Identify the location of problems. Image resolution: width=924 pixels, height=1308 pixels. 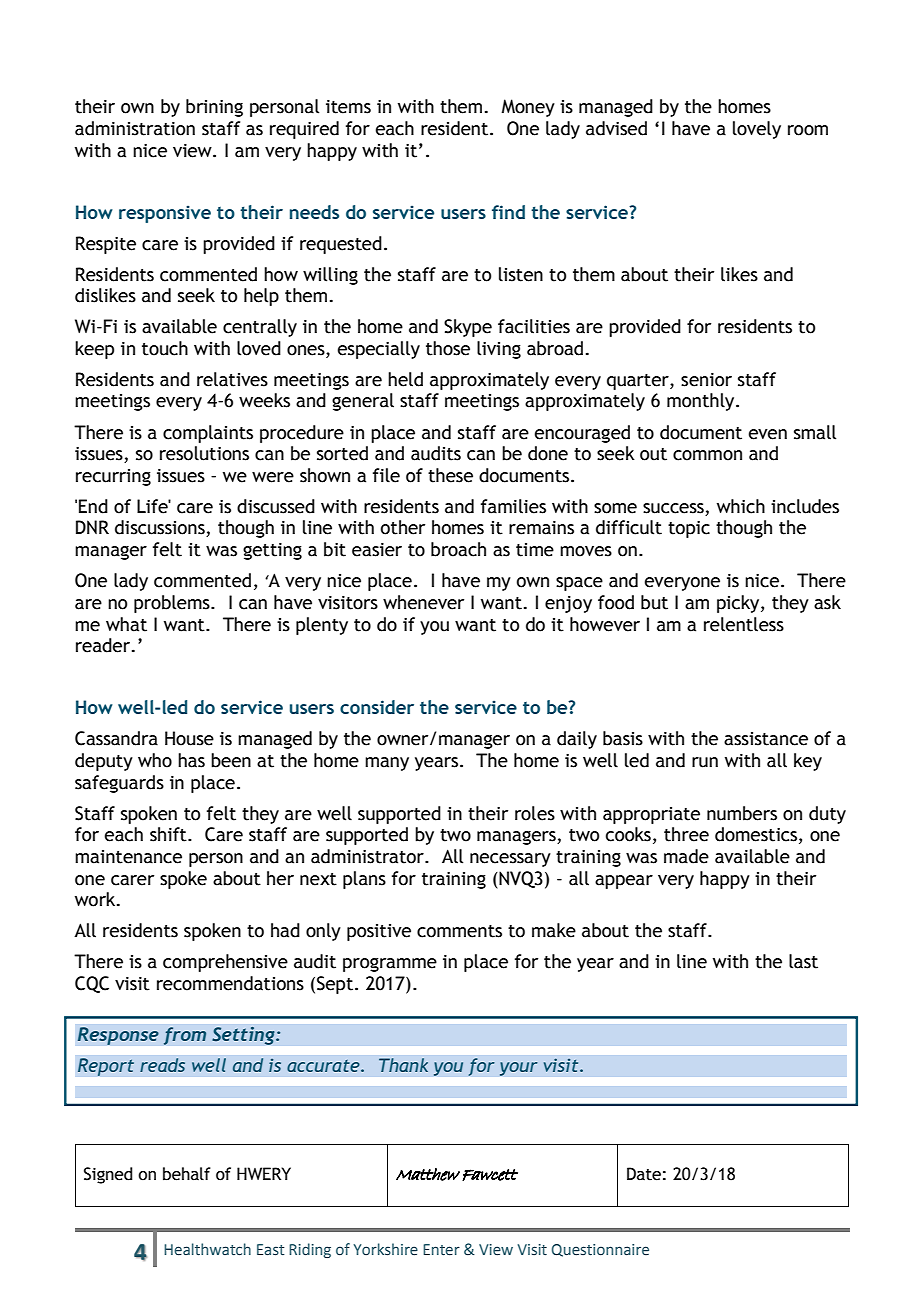
(173, 604).
